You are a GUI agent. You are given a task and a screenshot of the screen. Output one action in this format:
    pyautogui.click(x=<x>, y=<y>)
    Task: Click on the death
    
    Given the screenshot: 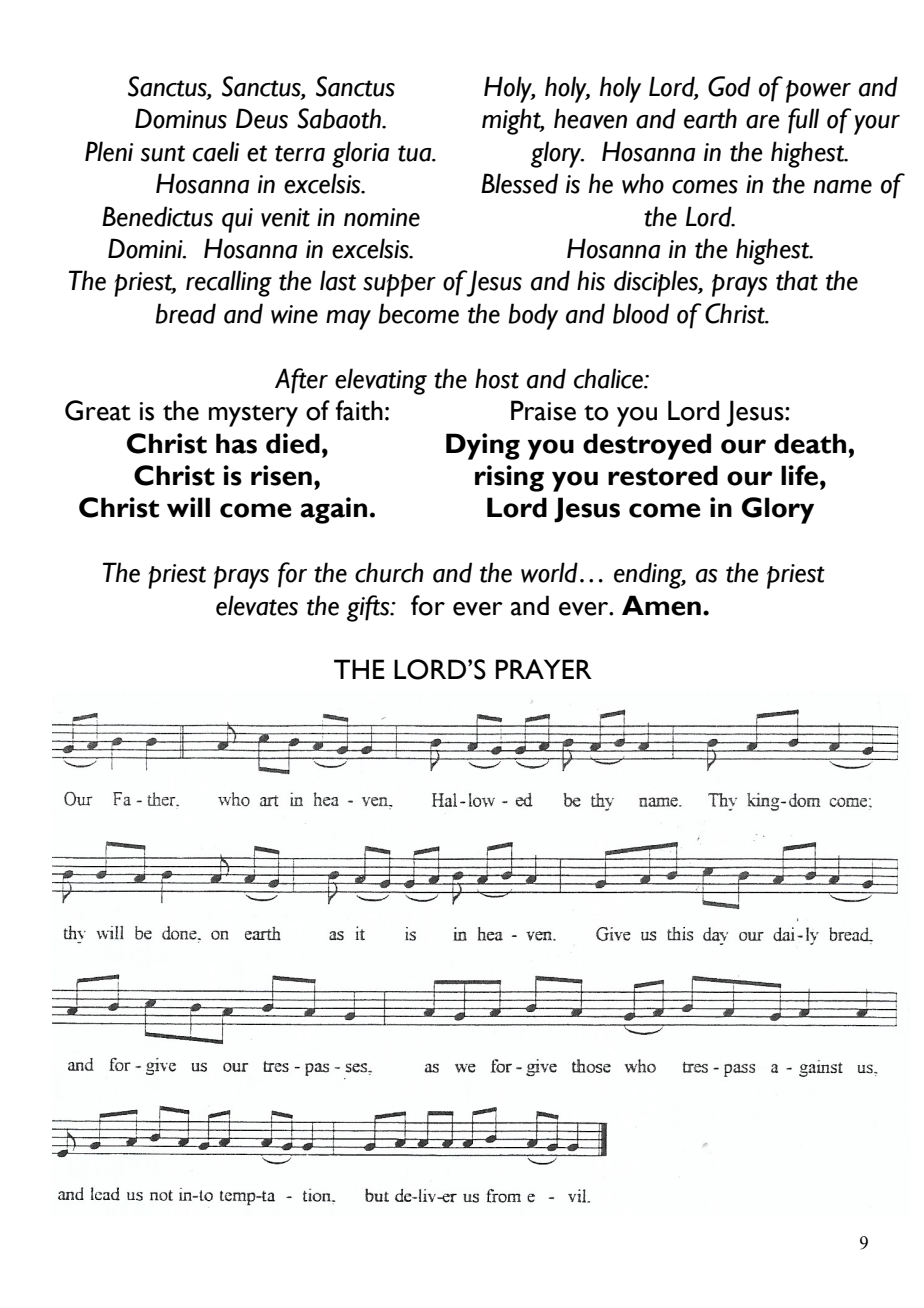 What is the action you would take?
    pyautogui.click(x=810, y=443)
